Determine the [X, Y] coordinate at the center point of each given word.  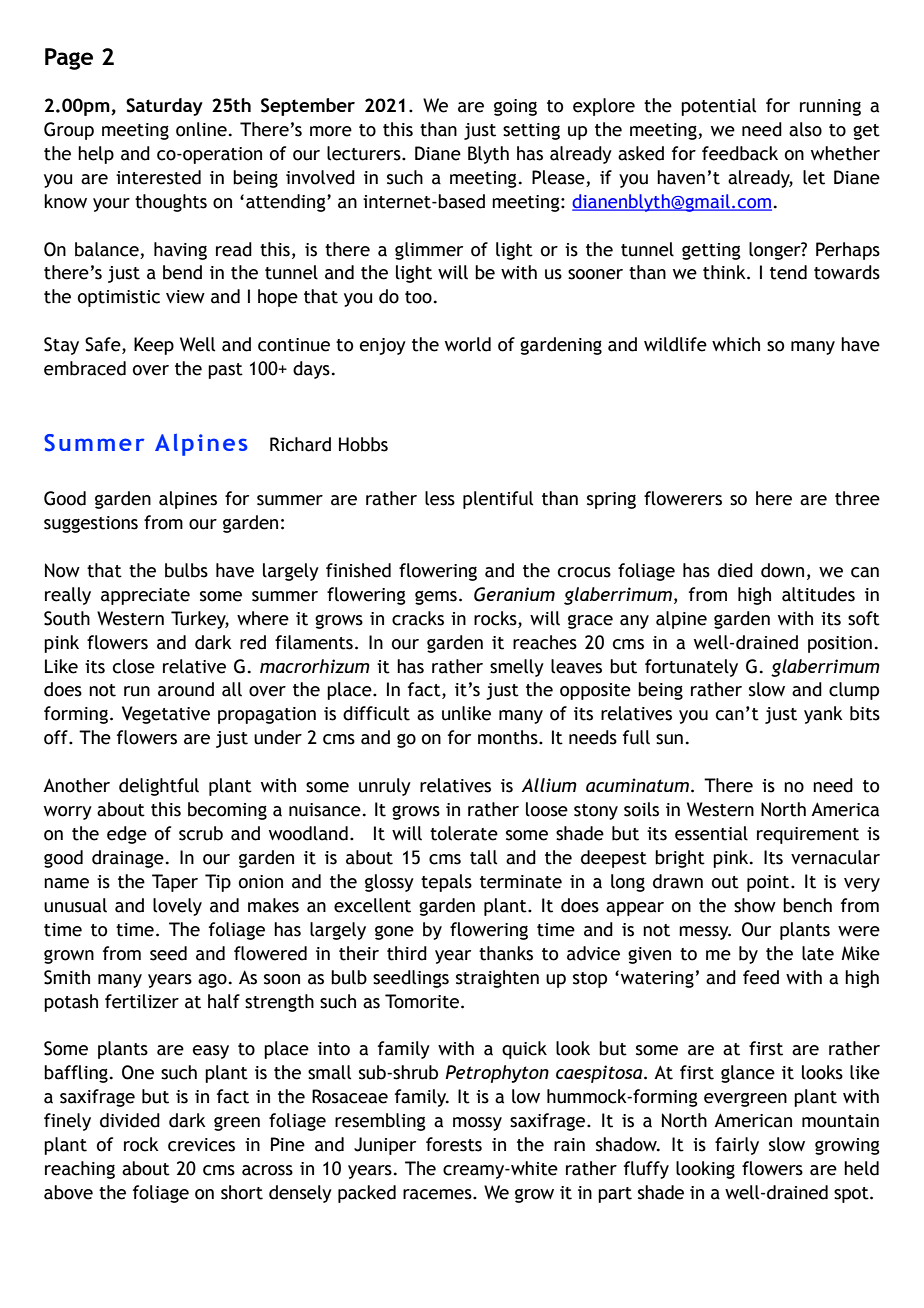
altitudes [818, 594]
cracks [418, 618]
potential [718, 107]
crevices [201, 1145]
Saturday [164, 107]
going [515, 107]
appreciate [145, 596]
